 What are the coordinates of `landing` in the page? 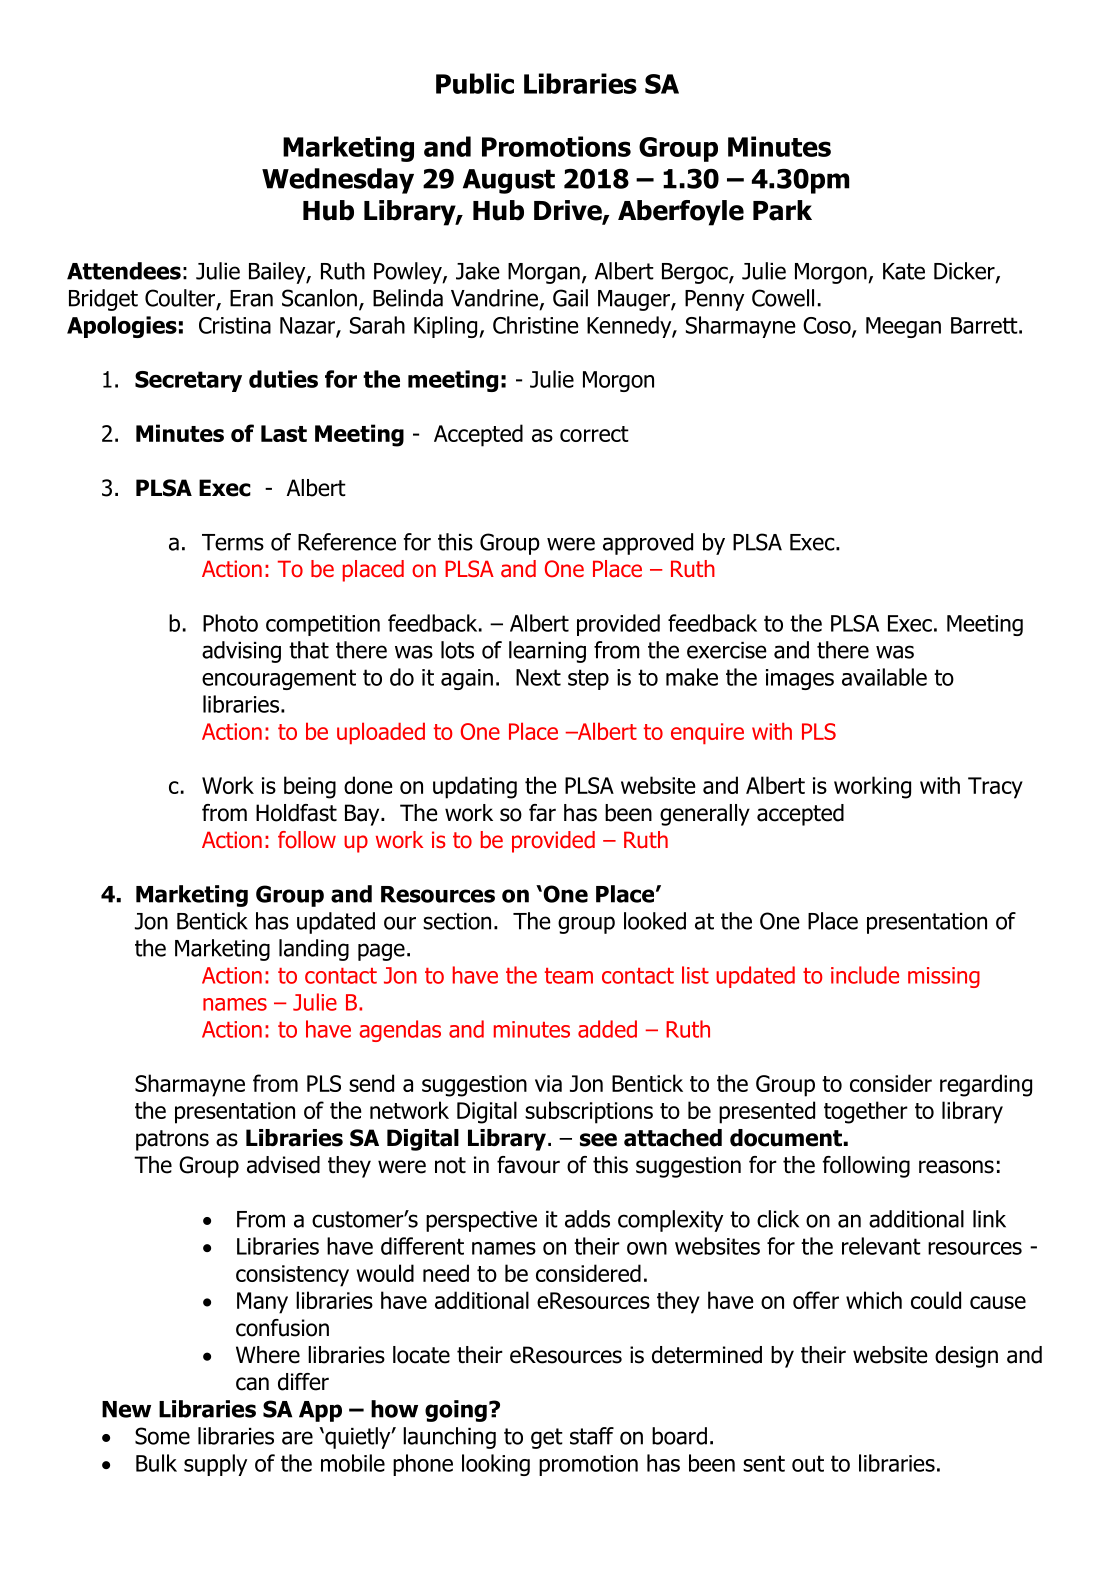 It's located at (314, 950).
